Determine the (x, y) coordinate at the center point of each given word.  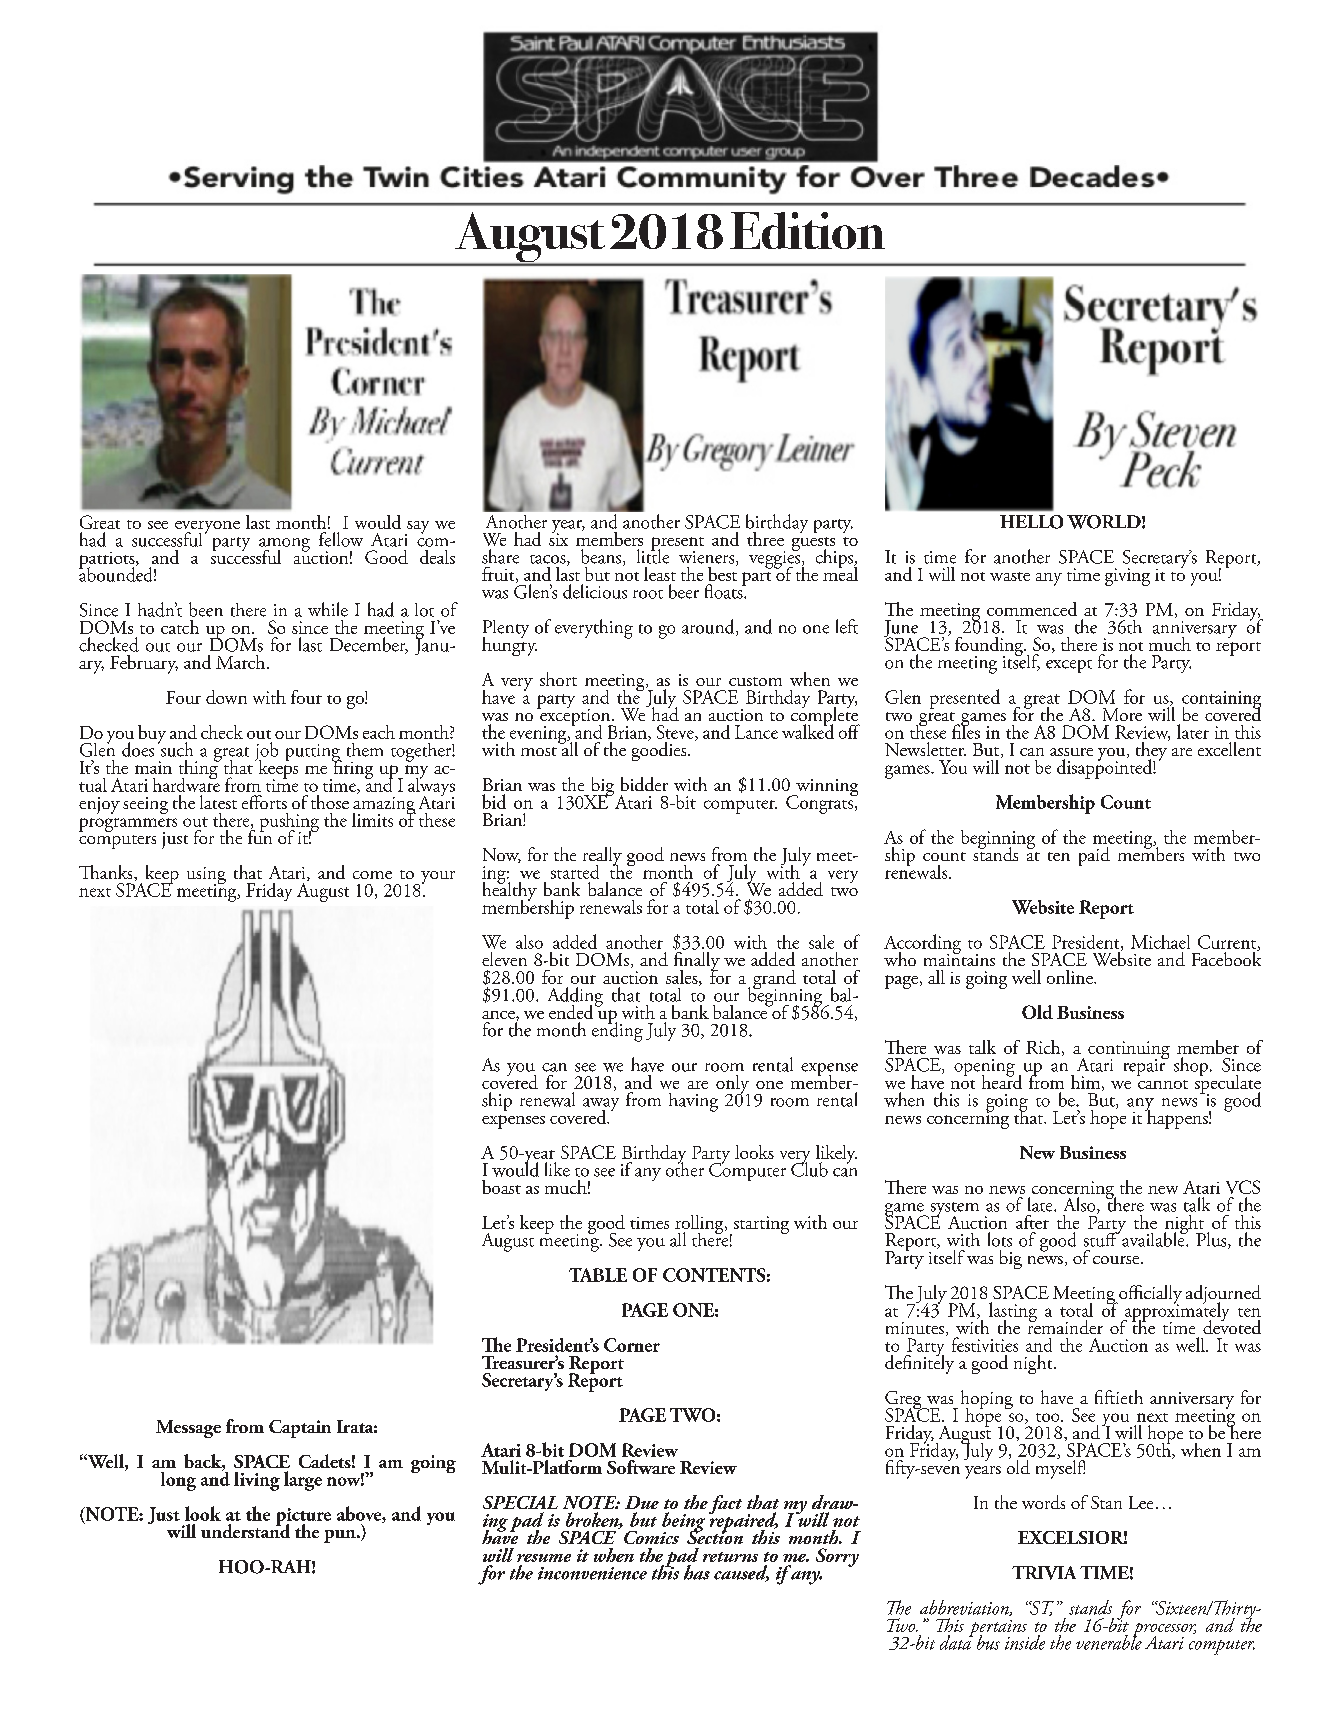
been (206, 609)
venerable (1109, 1641)
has (697, 1572)
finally (697, 962)
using (206, 876)
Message (188, 1429)
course (1117, 1260)
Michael (1160, 942)
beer (684, 591)
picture (303, 1518)
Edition (807, 230)
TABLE (598, 1275)
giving (1127, 577)
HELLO (1031, 522)
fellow (341, 539)
